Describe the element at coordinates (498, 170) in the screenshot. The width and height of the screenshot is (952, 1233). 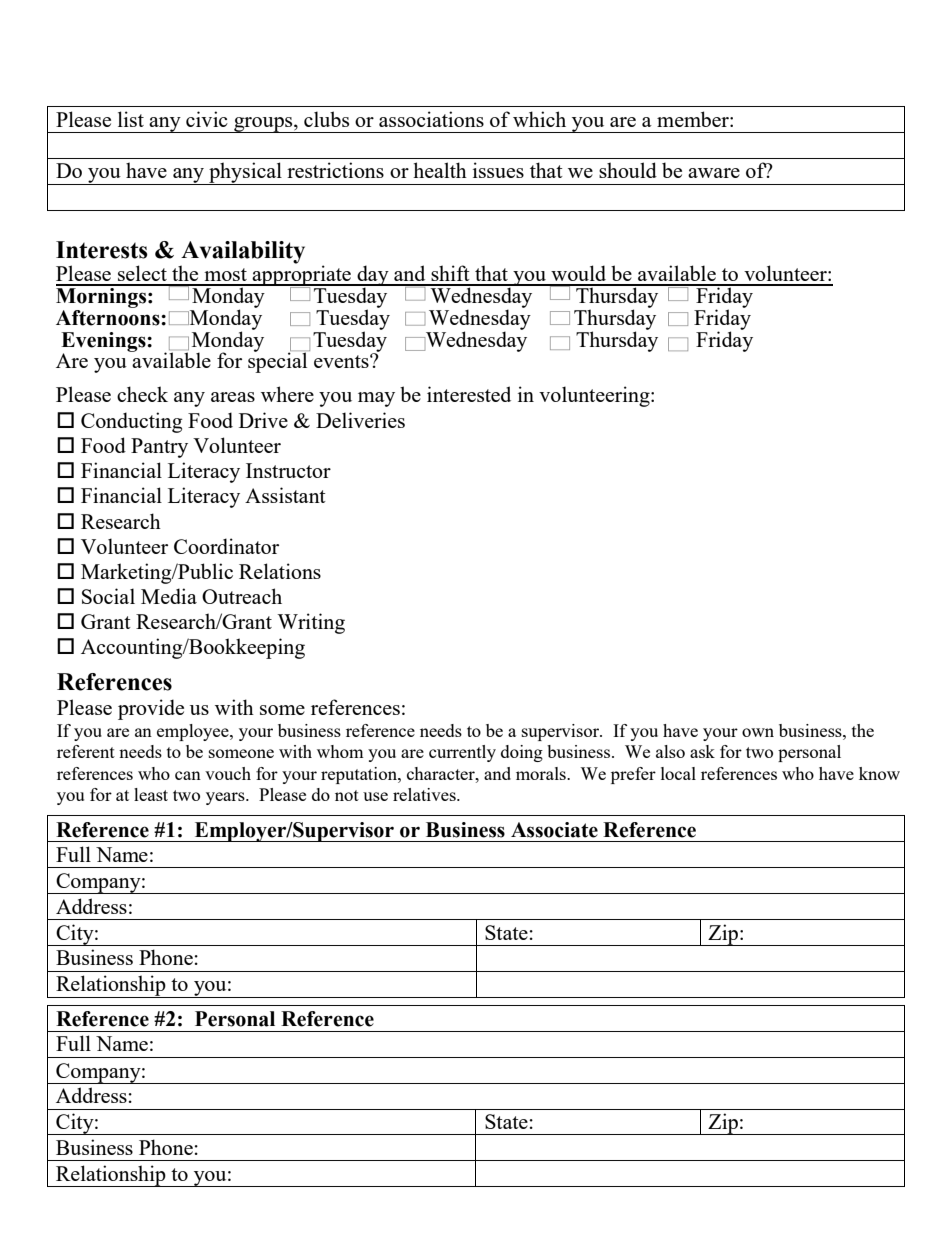
I see `issues` at that location.
